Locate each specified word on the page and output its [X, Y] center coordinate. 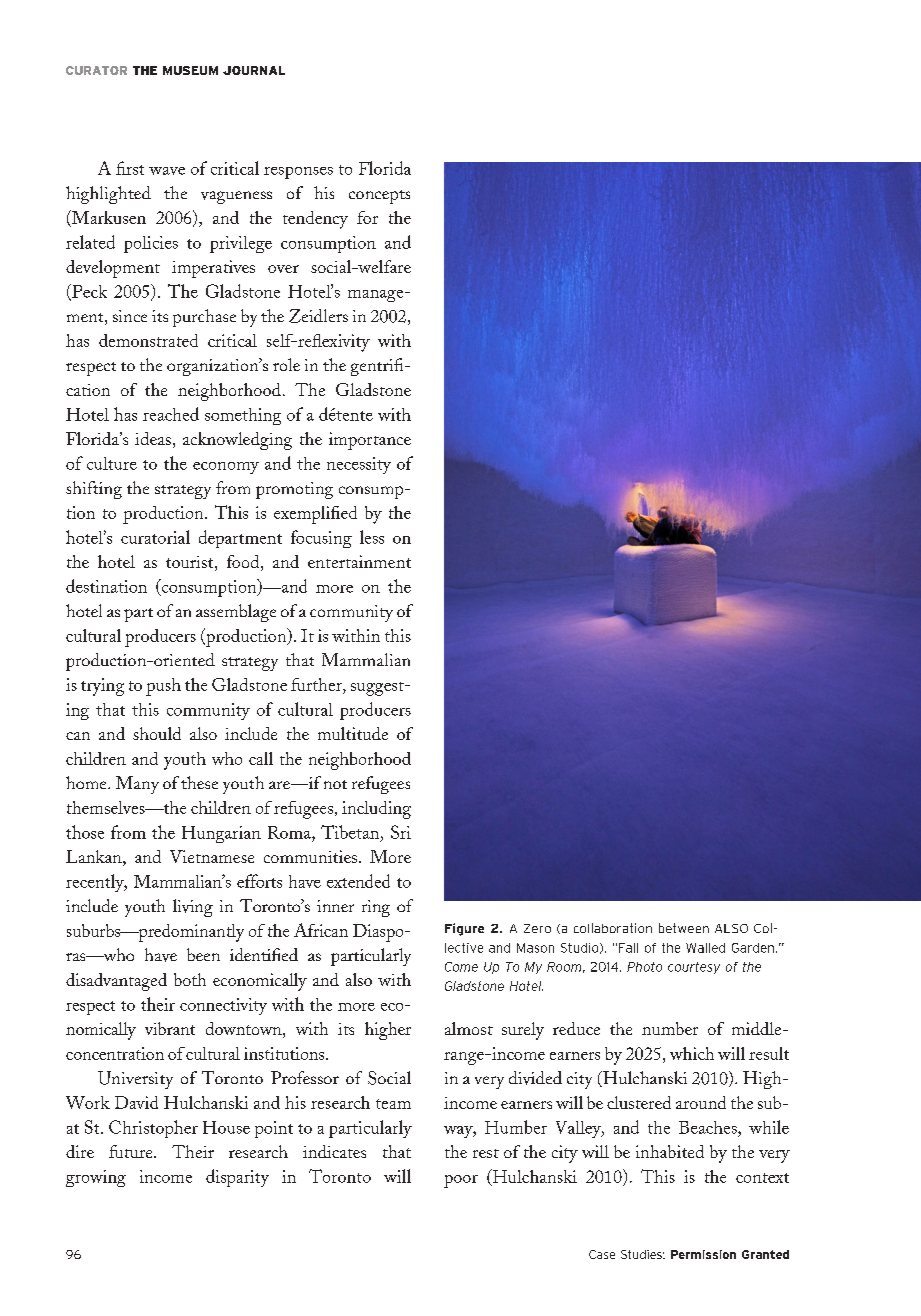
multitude [353, 733]
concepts [379, 197]
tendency [315, 220]
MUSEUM [190, 70]
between [684, 928]
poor [461, 1181]
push [163, 687]
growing [96, 1178]
